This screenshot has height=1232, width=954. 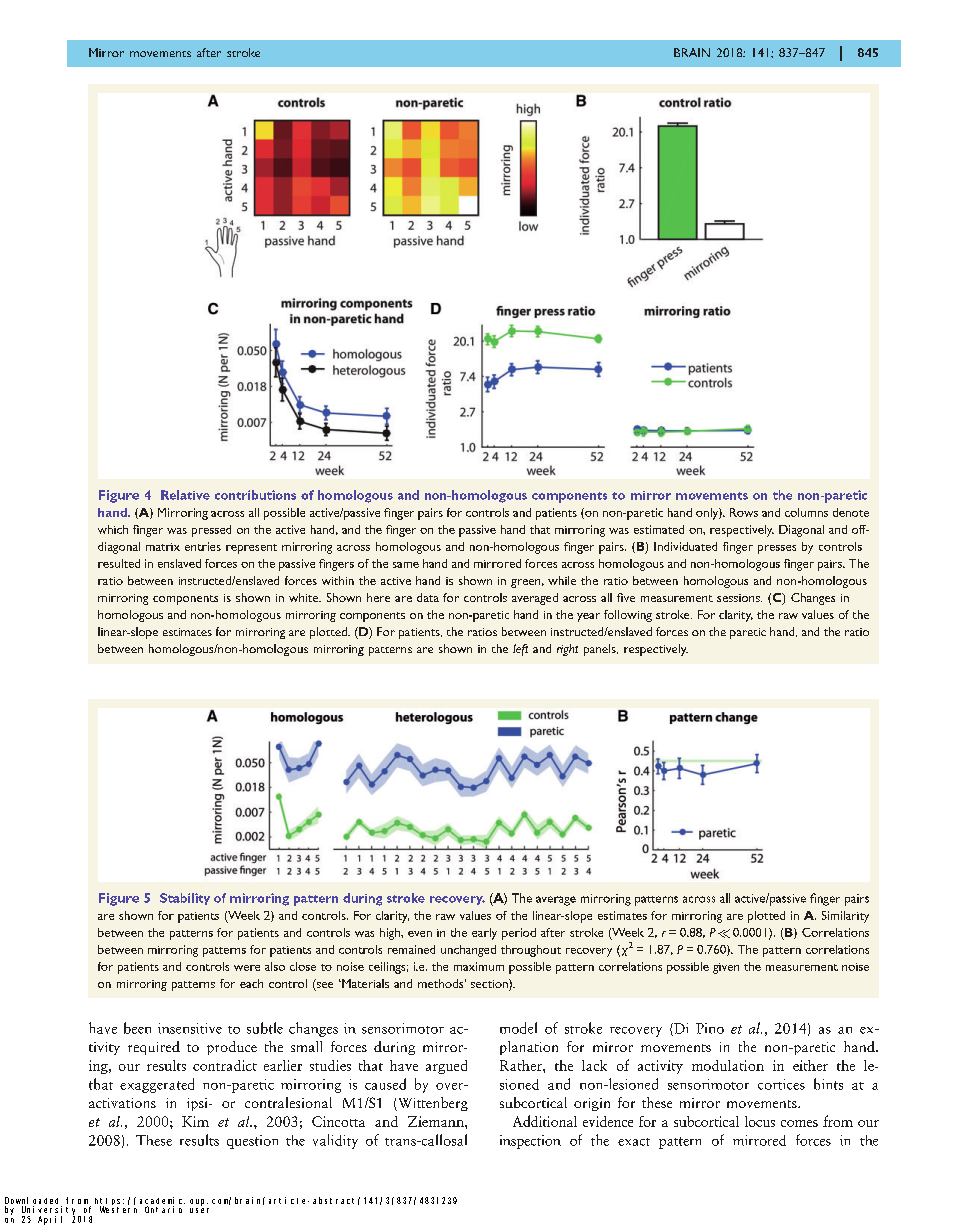 I want to click on maximum, so click(x=479, y=966).
